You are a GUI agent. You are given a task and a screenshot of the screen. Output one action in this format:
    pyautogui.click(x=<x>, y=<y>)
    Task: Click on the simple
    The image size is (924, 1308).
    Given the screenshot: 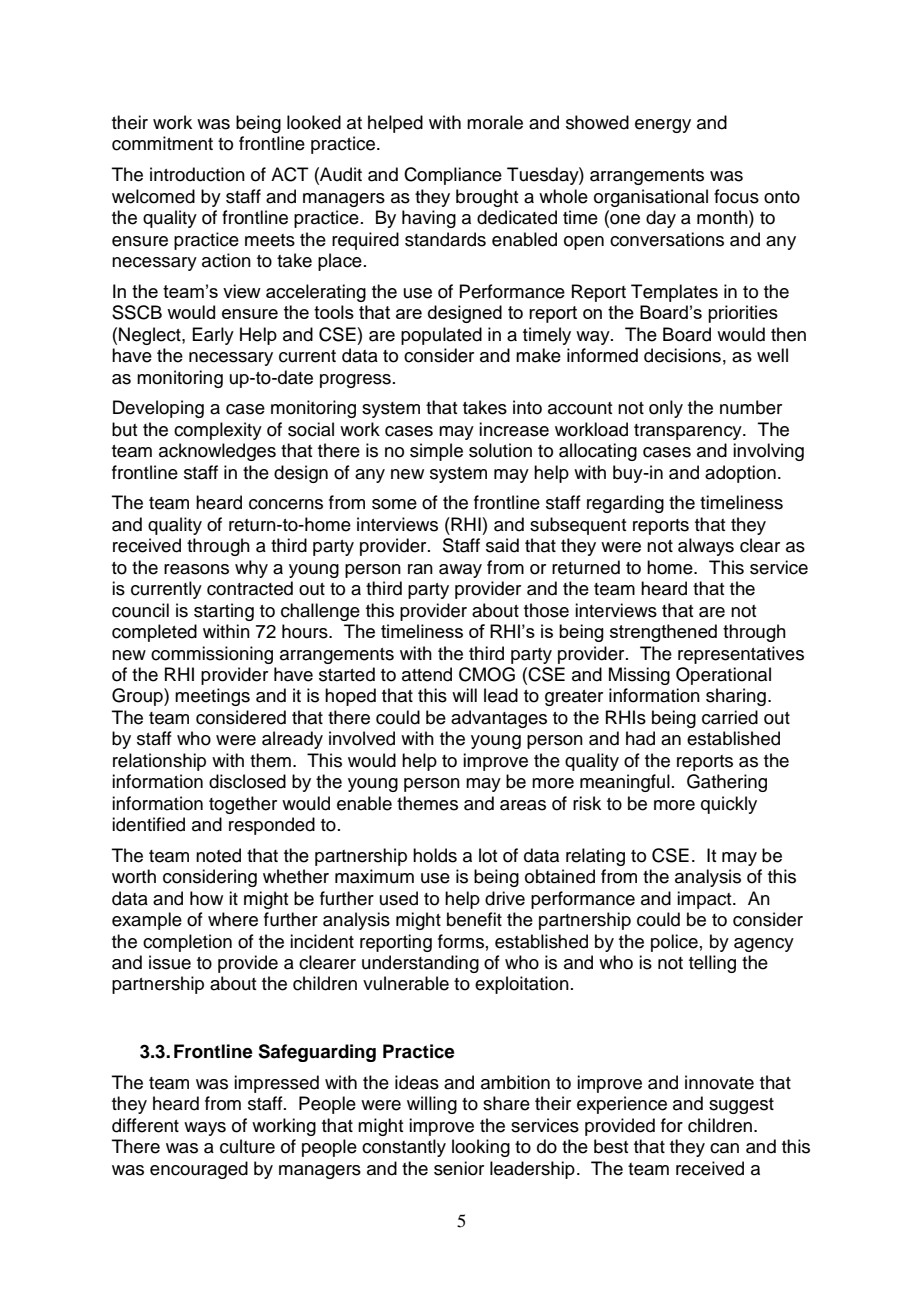 What is the action you would take?
    pyautogui.click(x=436, y=452)
